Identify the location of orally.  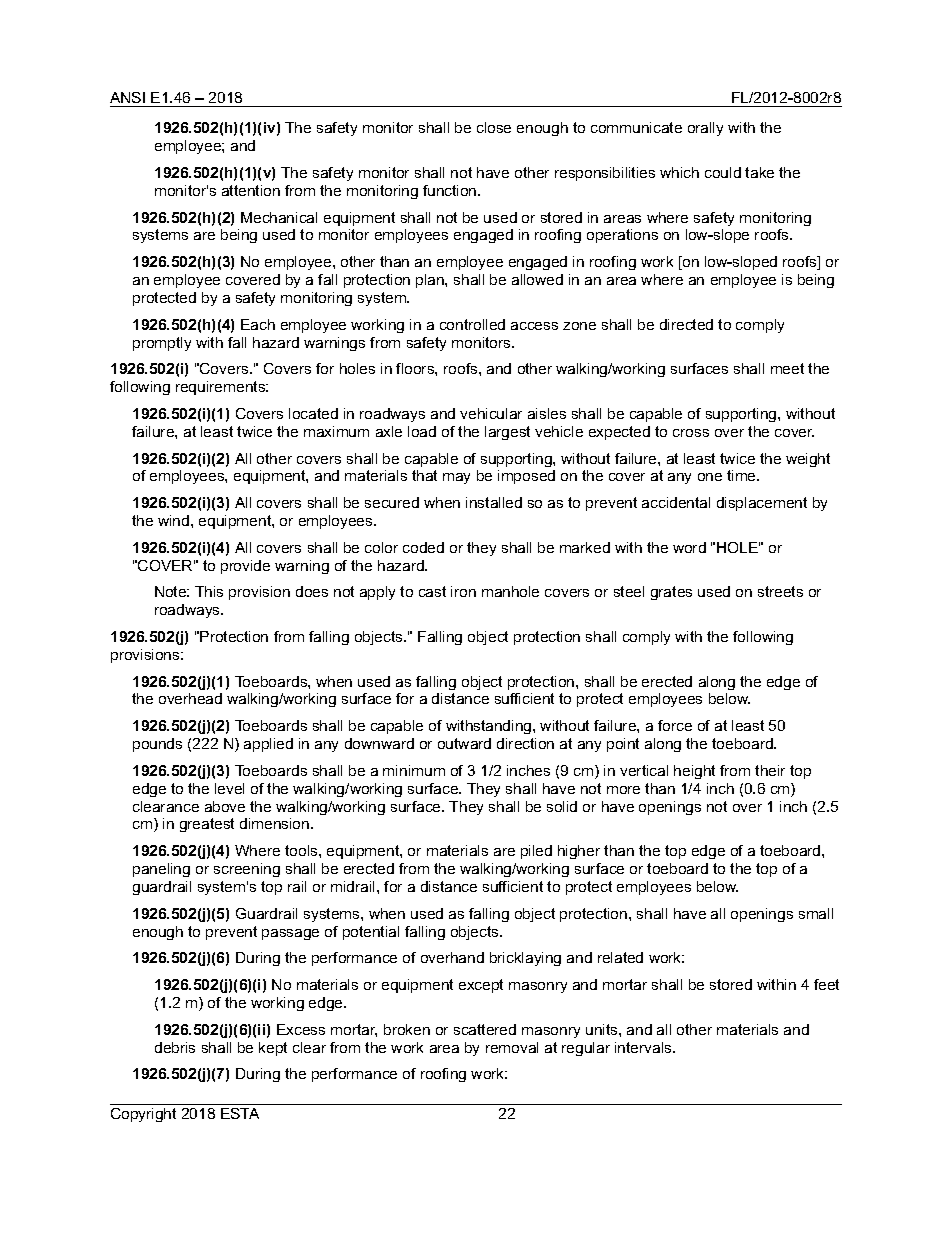
(705, 129).
